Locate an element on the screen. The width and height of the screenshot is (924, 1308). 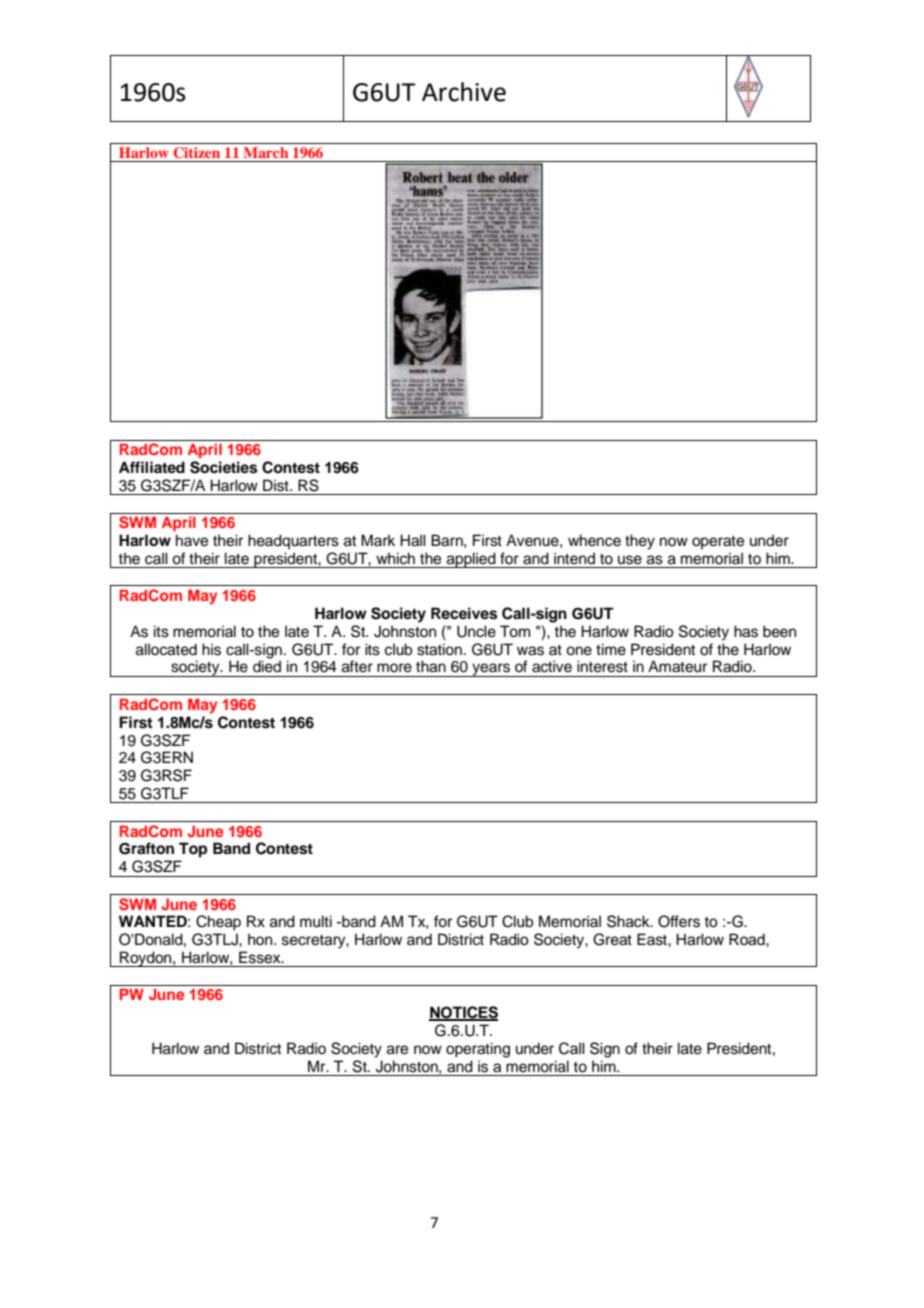
Societies is located at coordinates (224, 467).
